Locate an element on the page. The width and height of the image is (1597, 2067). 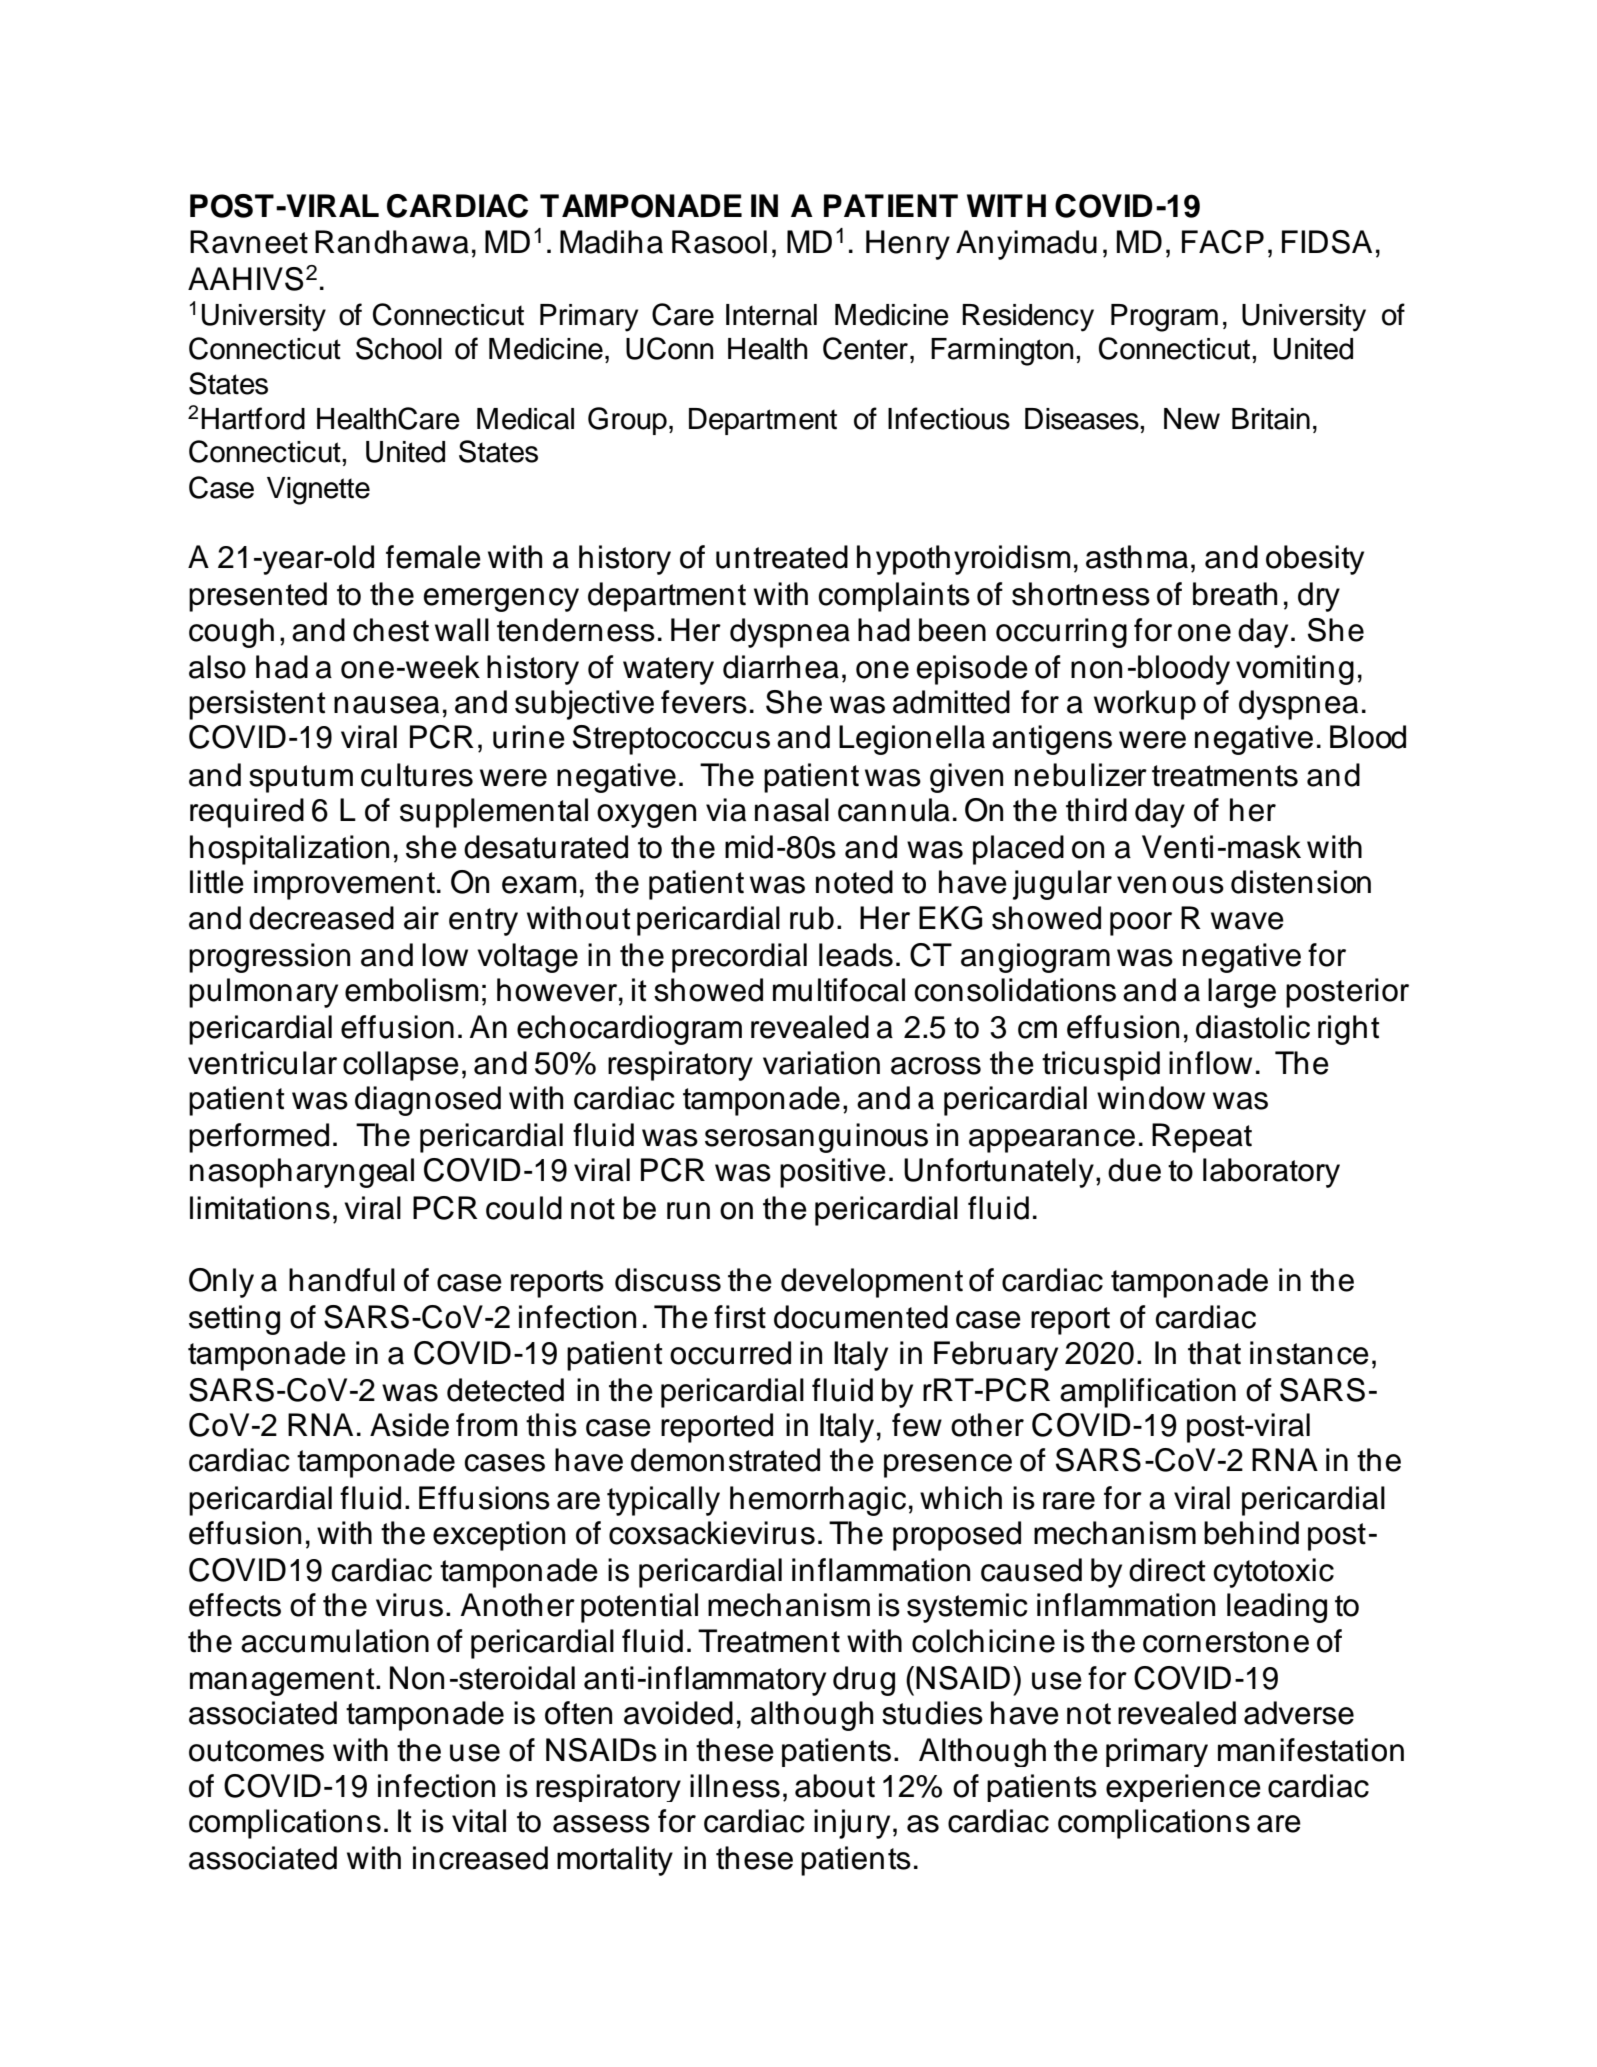
rub is located at coordinates (812, 918).
